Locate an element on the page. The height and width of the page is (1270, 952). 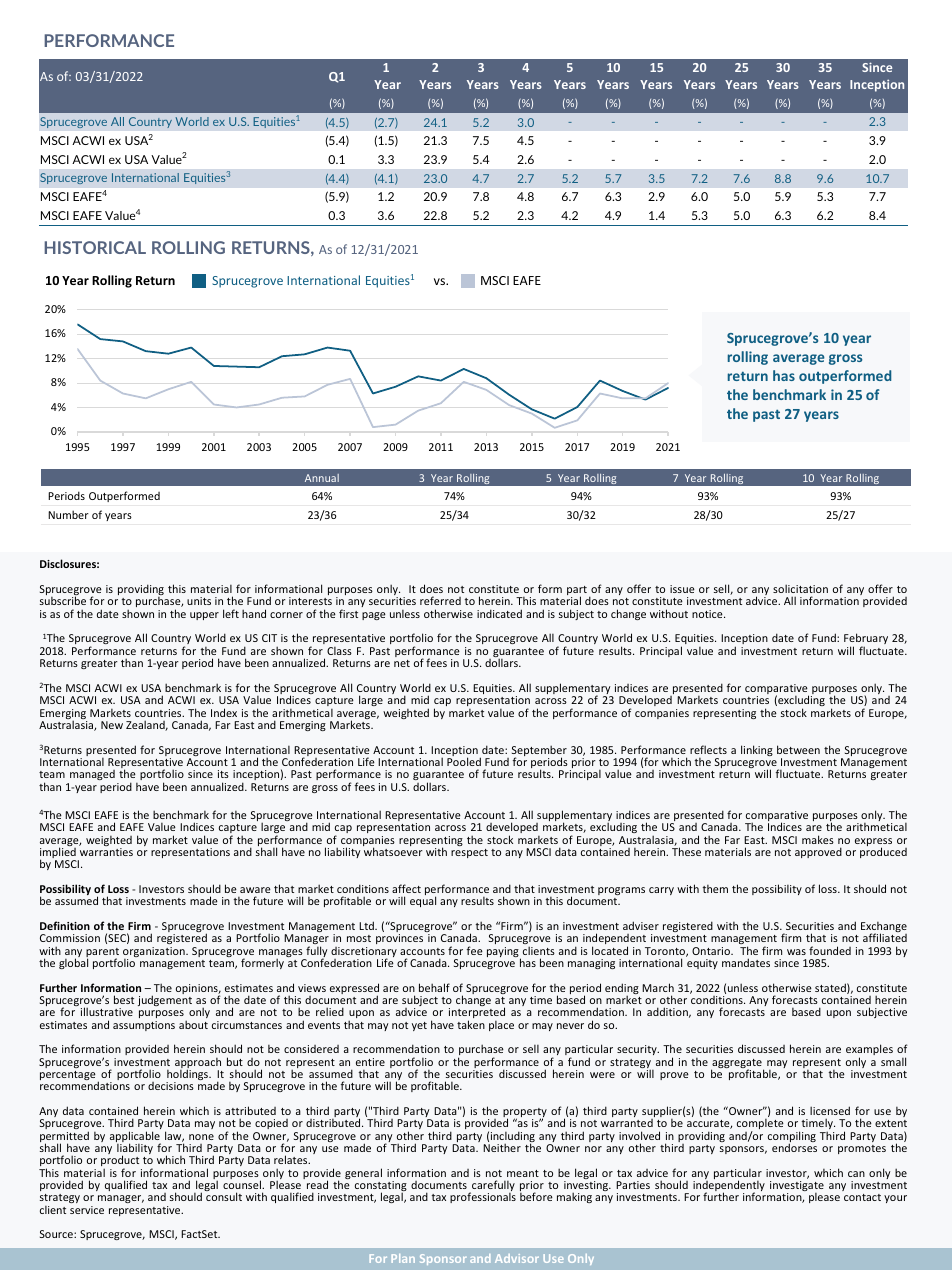
Number is located at coordinates (68, 514).
